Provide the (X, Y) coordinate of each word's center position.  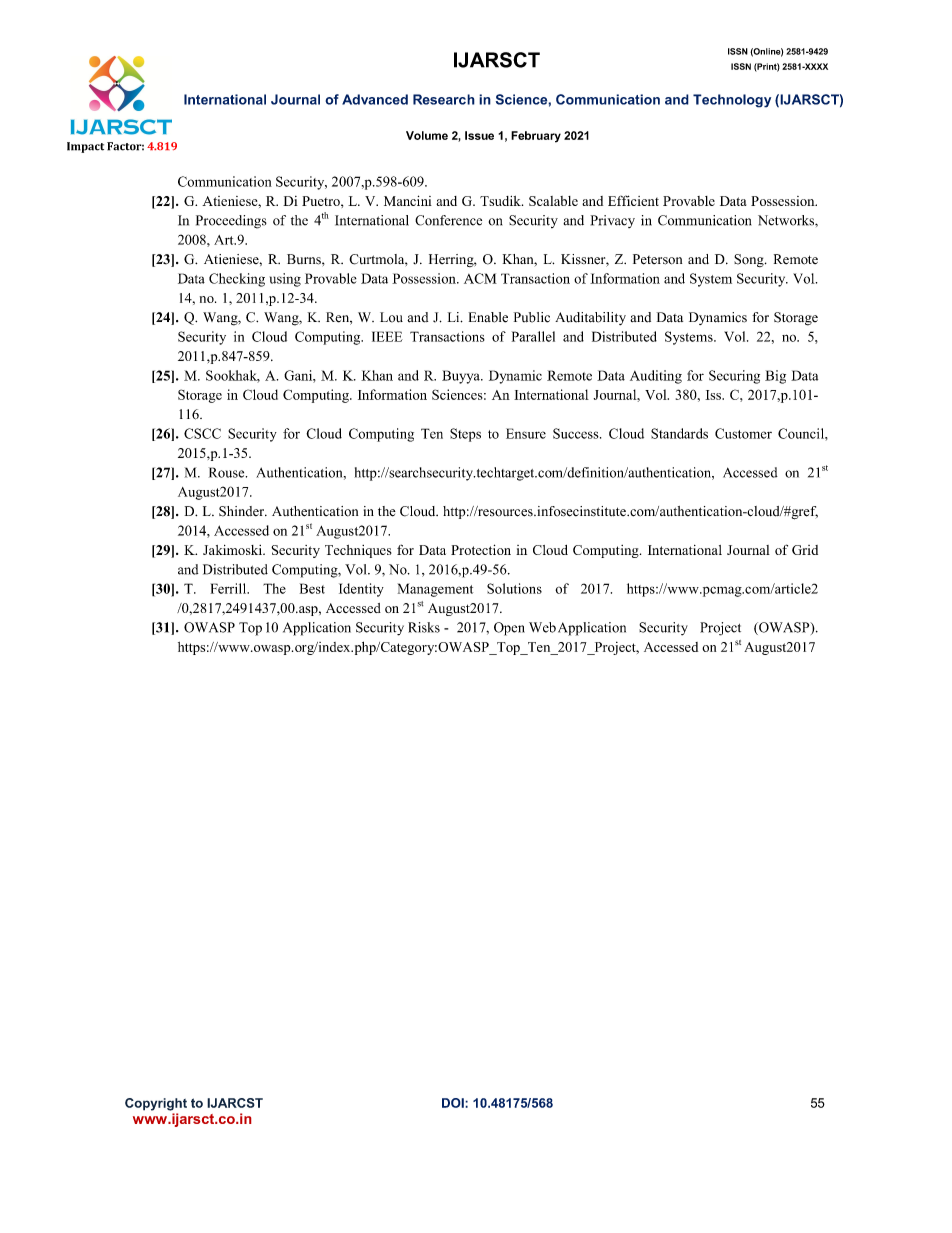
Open (509, 629)
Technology (732, 101)
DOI (454, 1103)
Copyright (156, 1104)
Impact (85, 147)
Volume (427, 135)
